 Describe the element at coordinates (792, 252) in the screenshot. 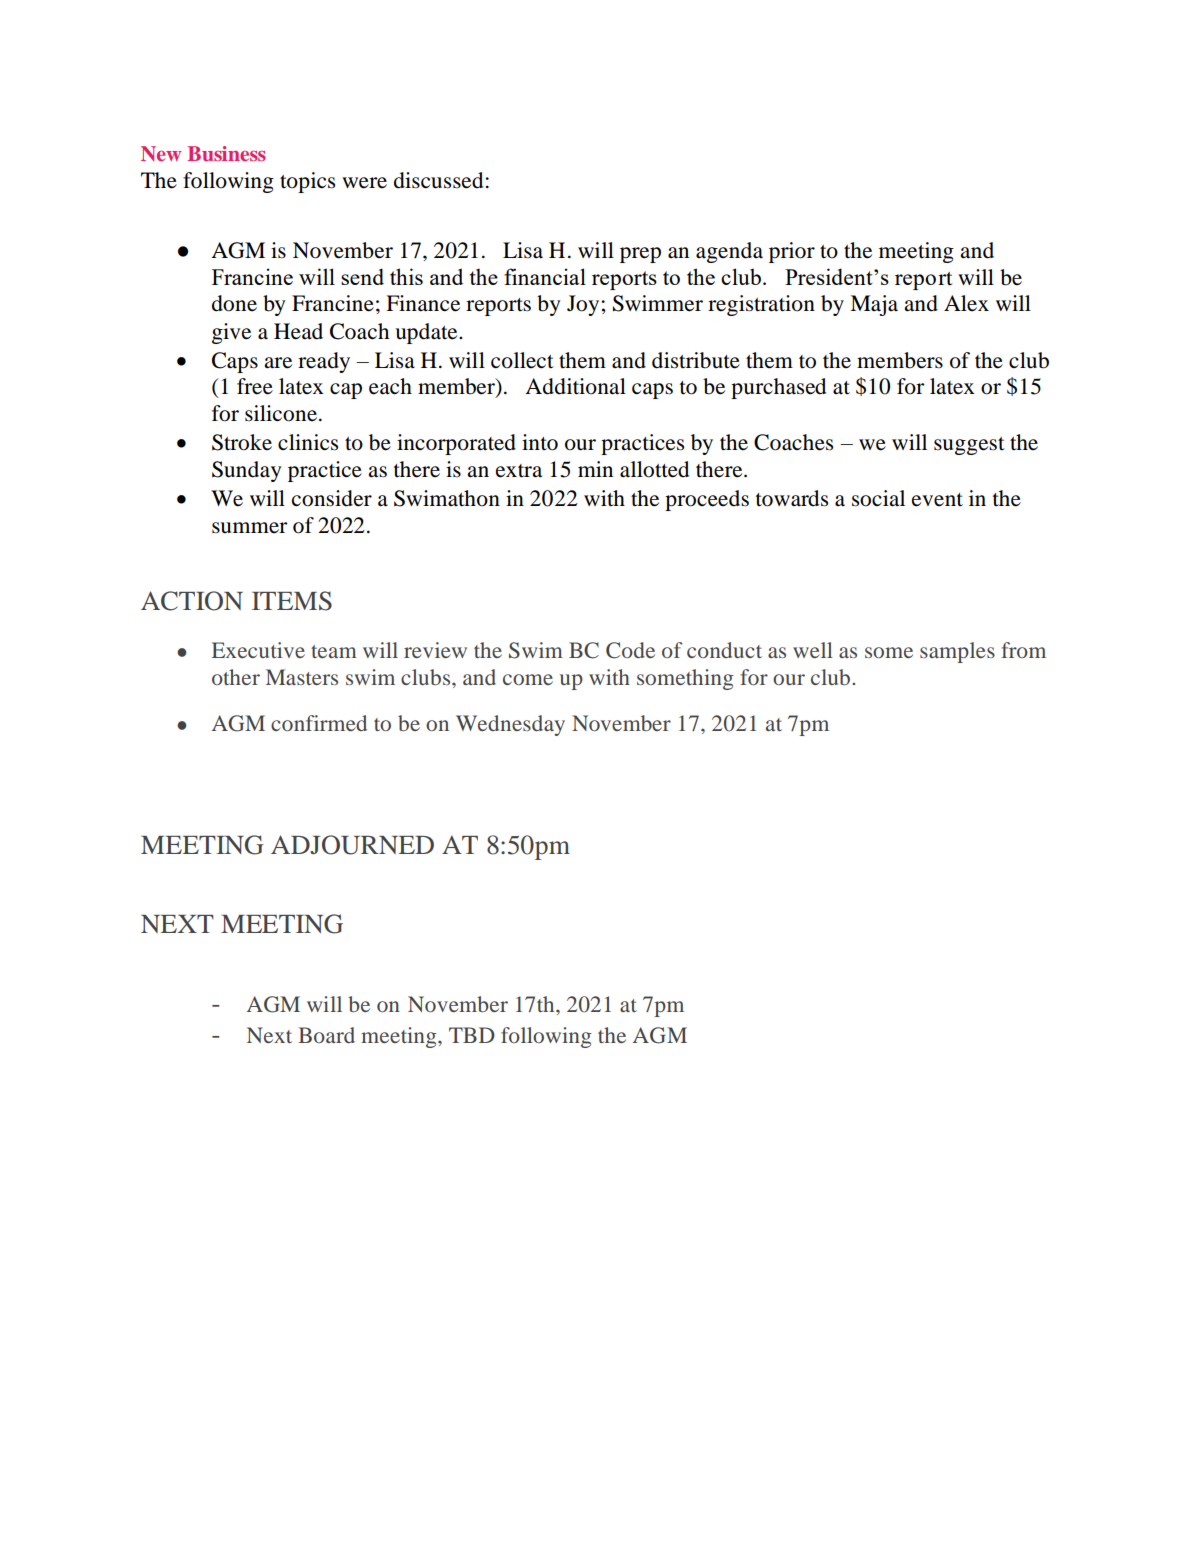

I see `prior` at that location.
